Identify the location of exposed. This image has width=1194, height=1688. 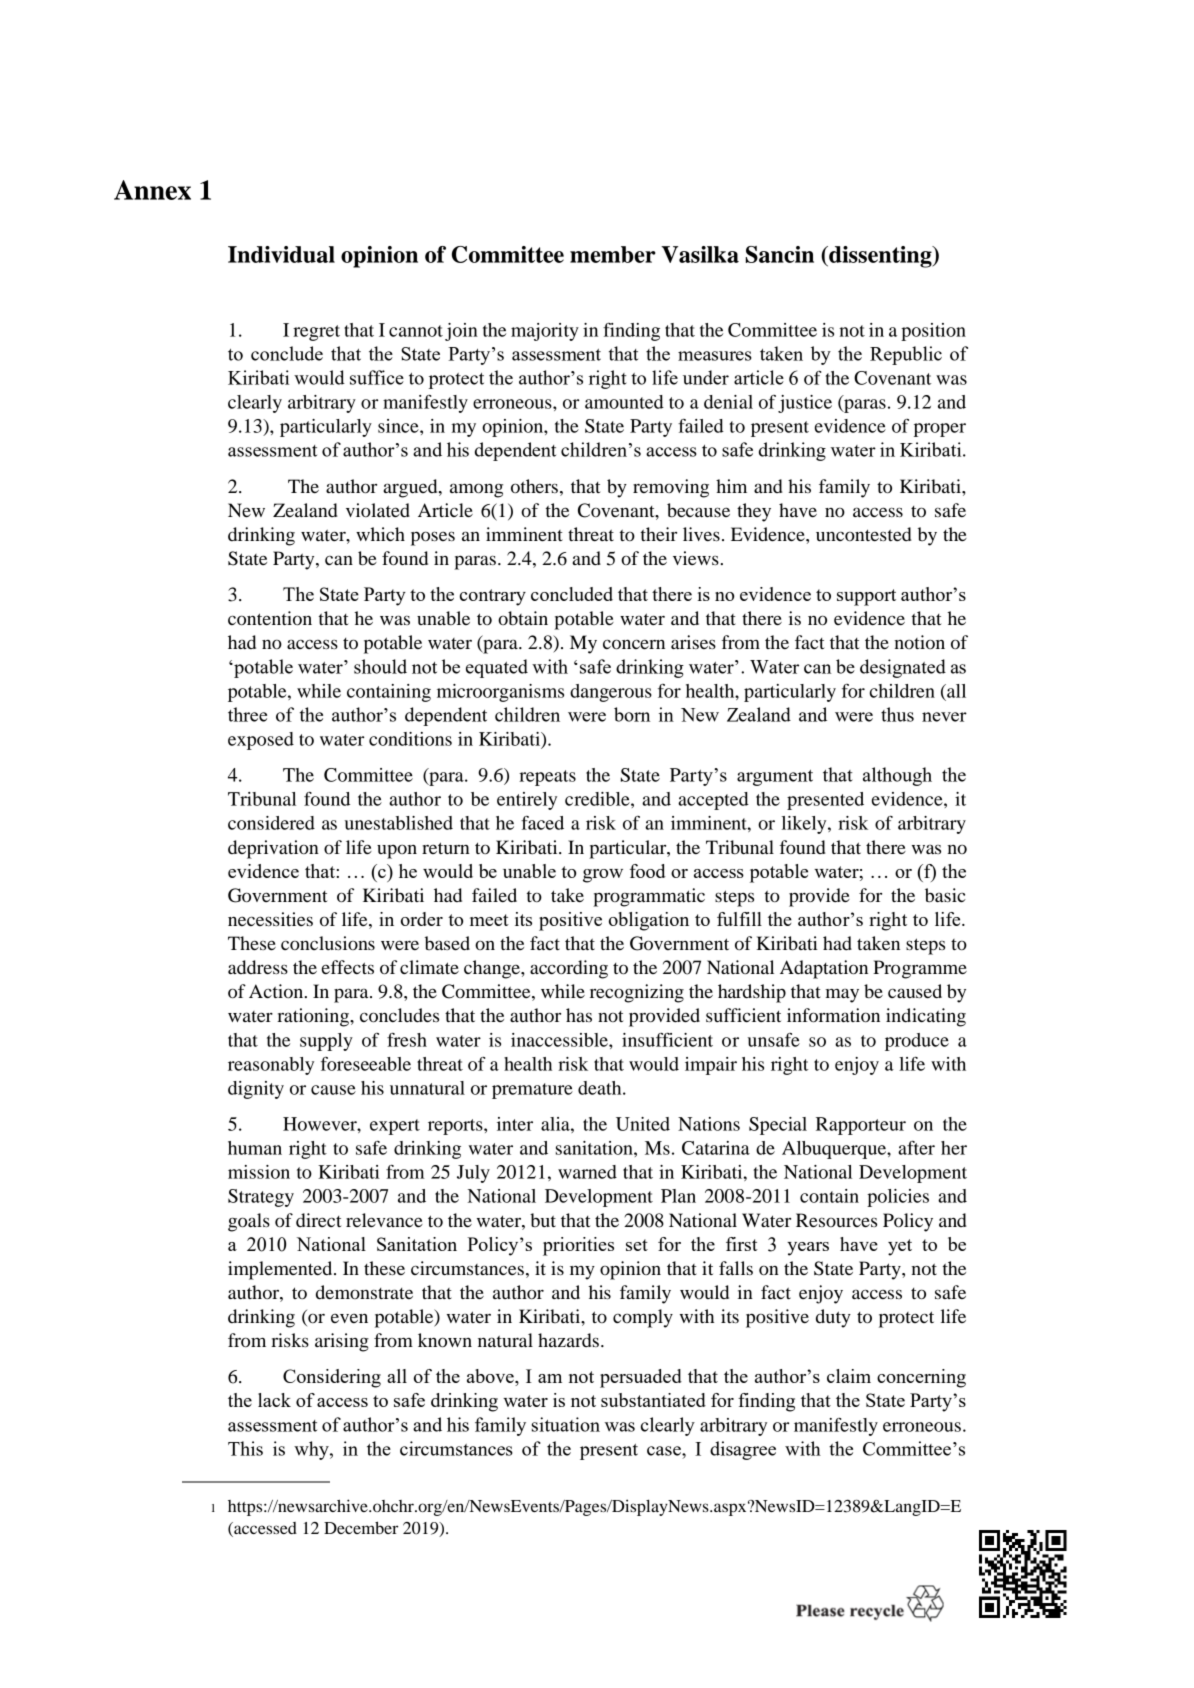
(261, 741).
